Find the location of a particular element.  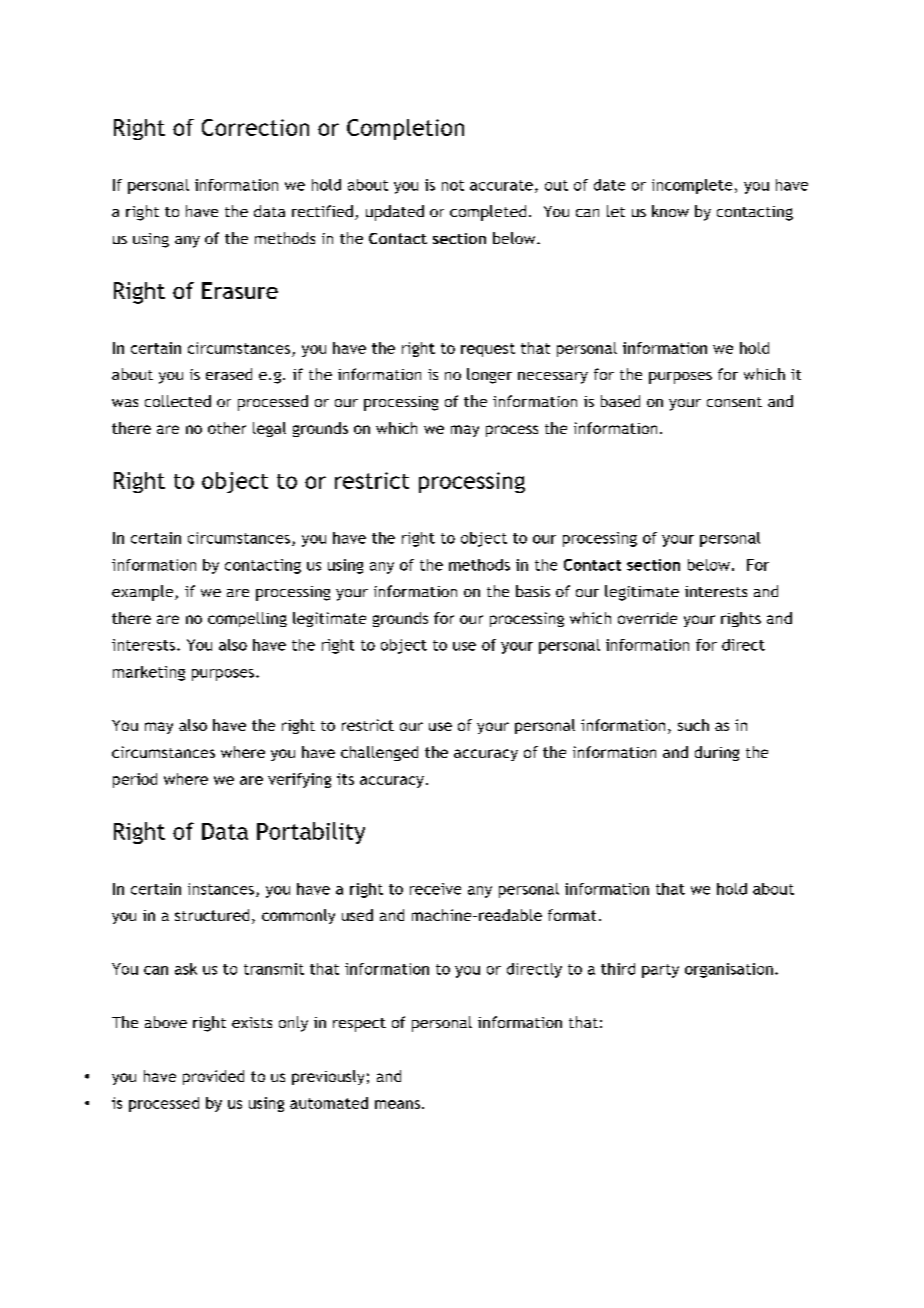

basis is located at coordinates (533, 591).
